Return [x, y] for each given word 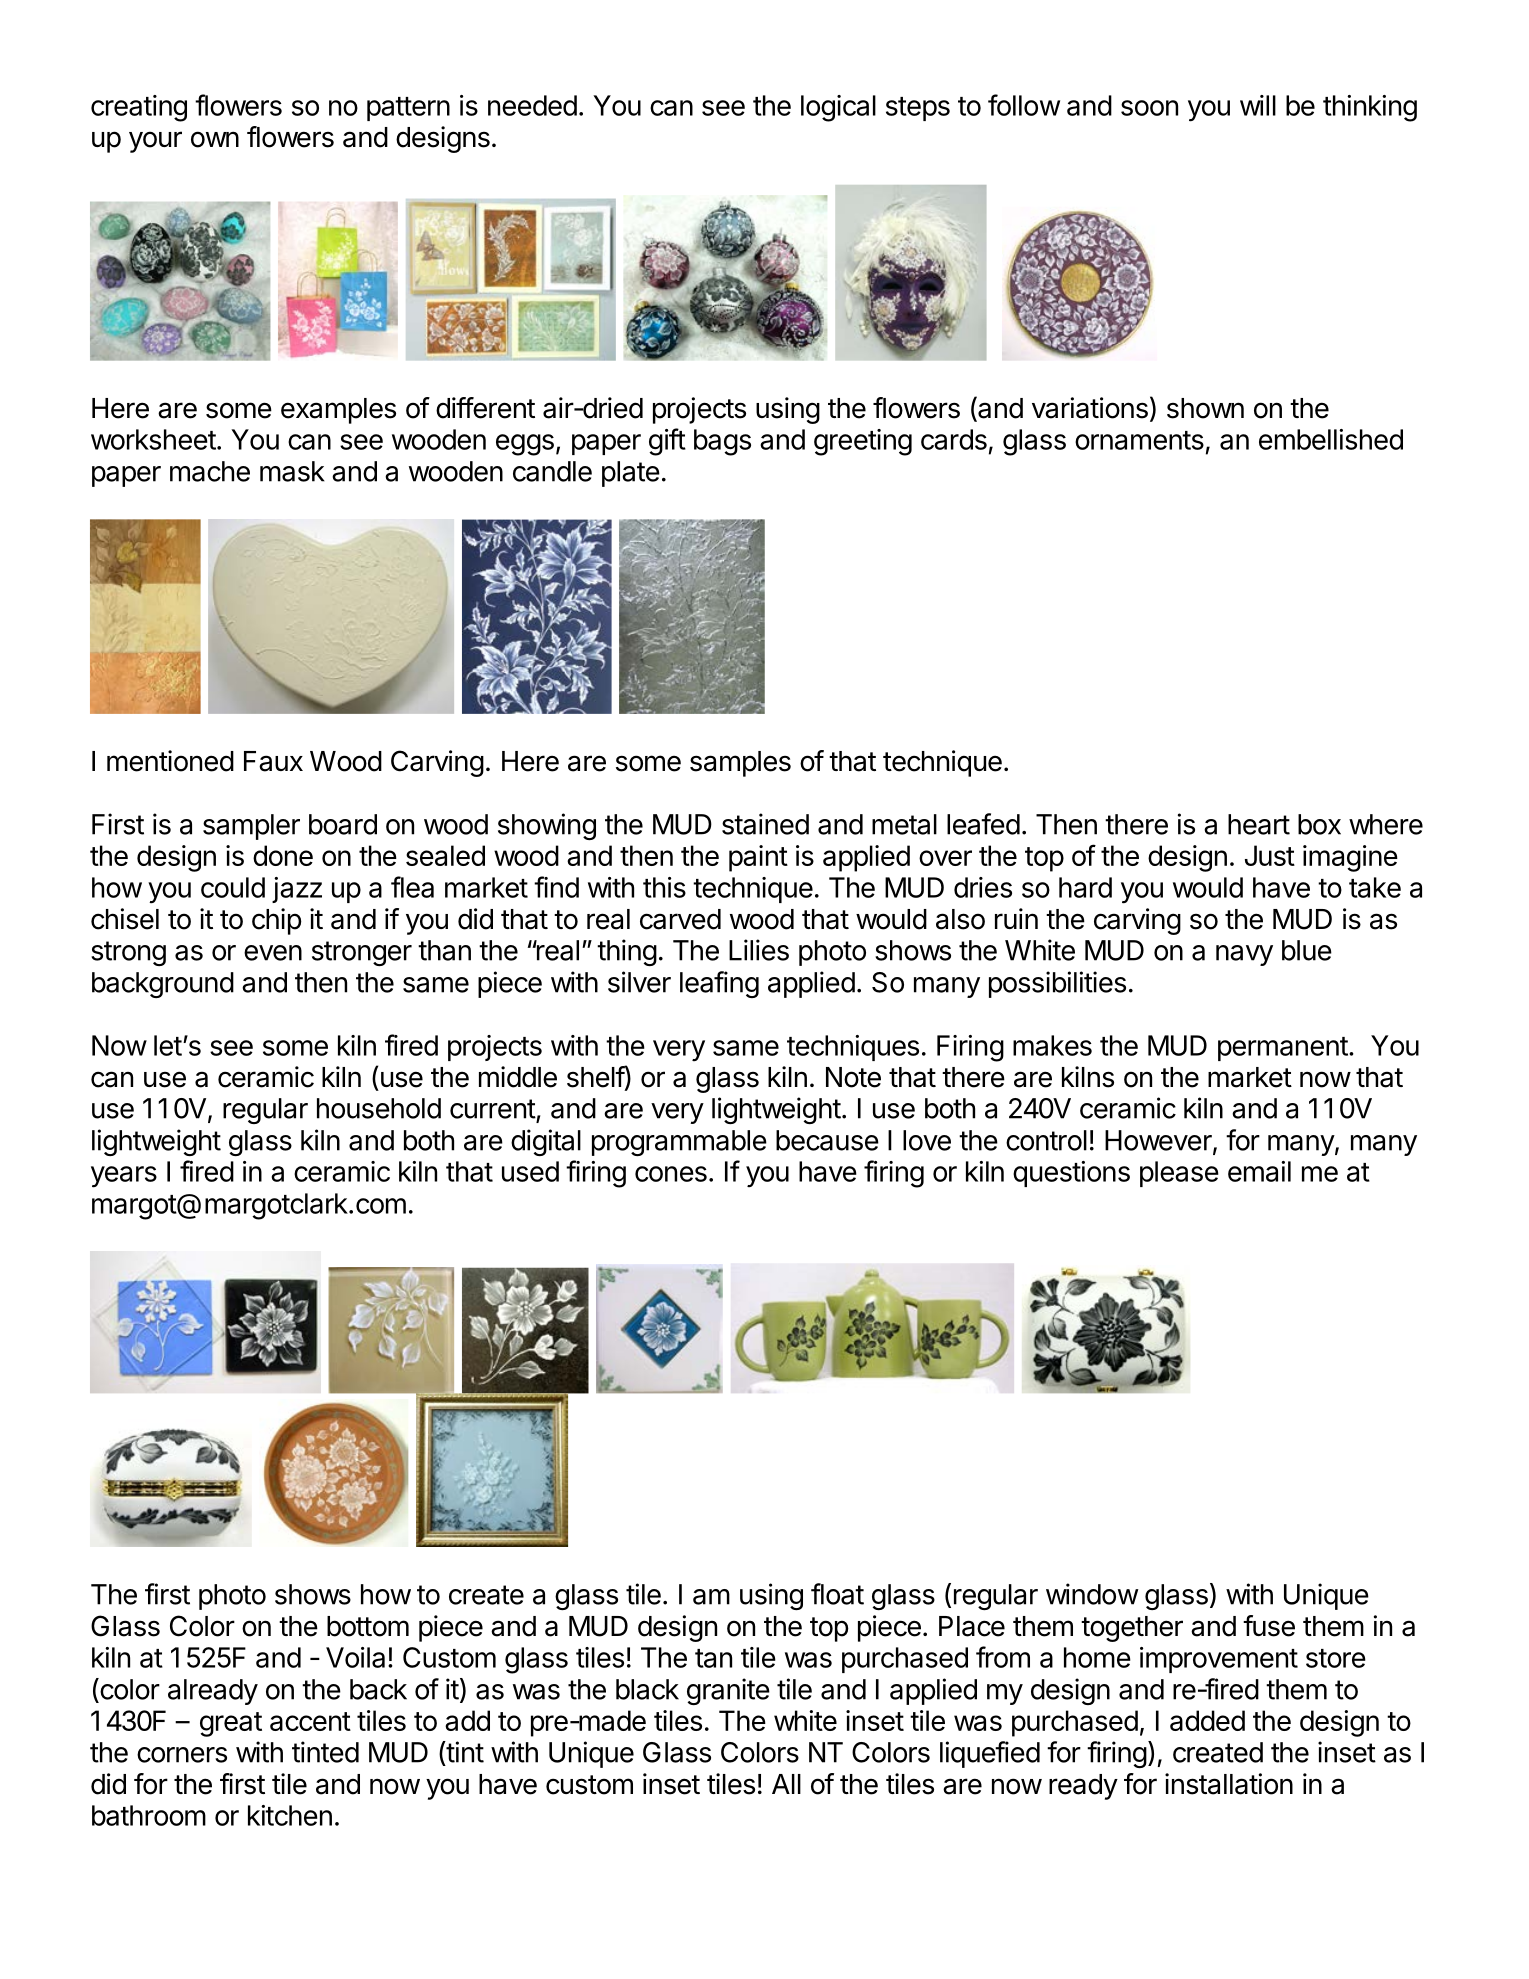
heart [1259, 824]
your [155, 142]
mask [292, 471]
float [837, 1594]
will [1258, 105]
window [1092, 1594]
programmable [679, 1143]
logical [838, 108]
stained [765, 824]
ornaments [1139, 440]
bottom [368, 1626]
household [379, 1108]
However [1159, 1141]
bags [722, 442]
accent [310, 1721]
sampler [251, 827]
